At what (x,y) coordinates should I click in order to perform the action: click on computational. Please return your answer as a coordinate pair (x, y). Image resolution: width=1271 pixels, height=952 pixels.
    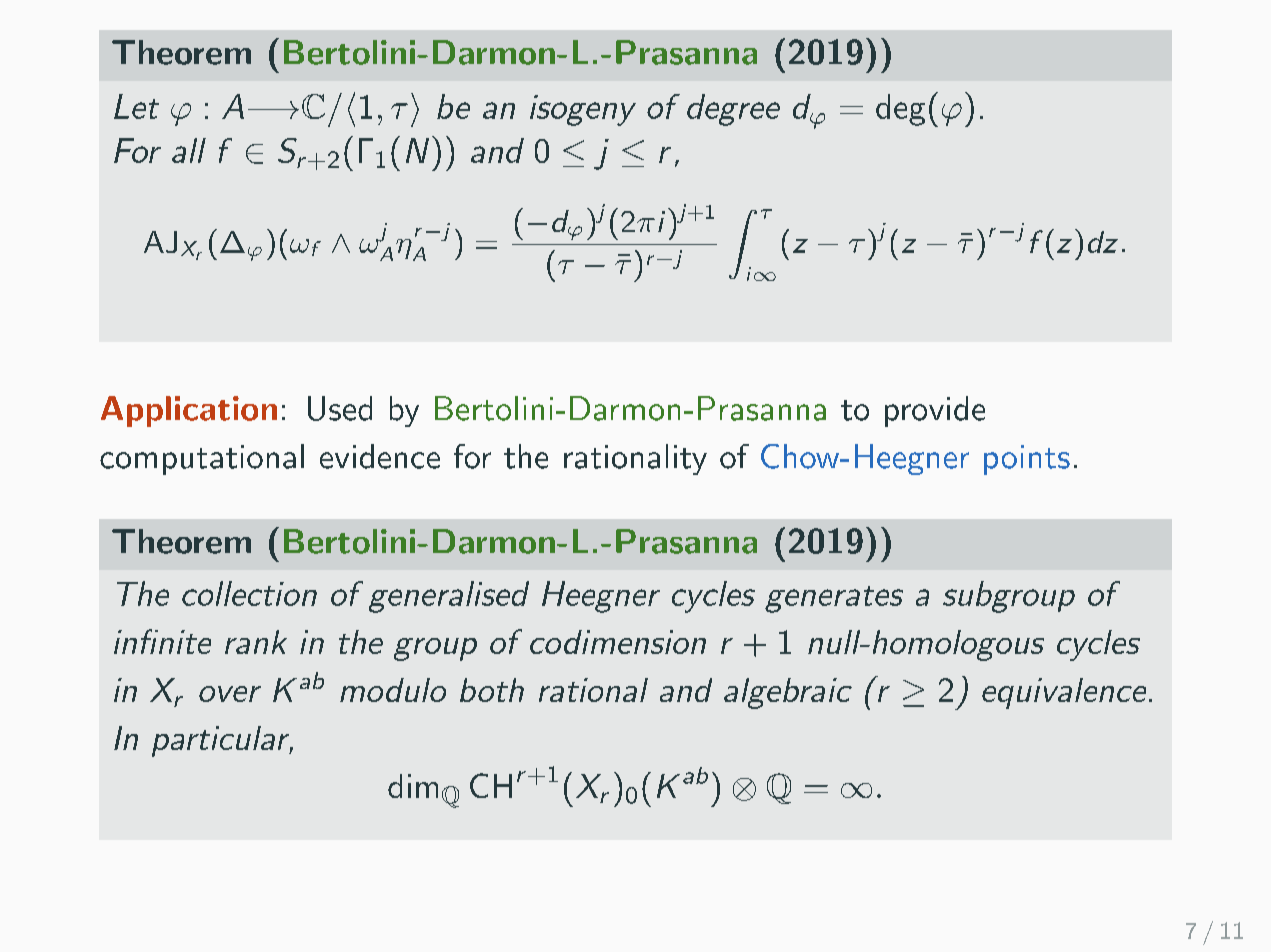
    Looking at the image, I should click on (202, 459).
